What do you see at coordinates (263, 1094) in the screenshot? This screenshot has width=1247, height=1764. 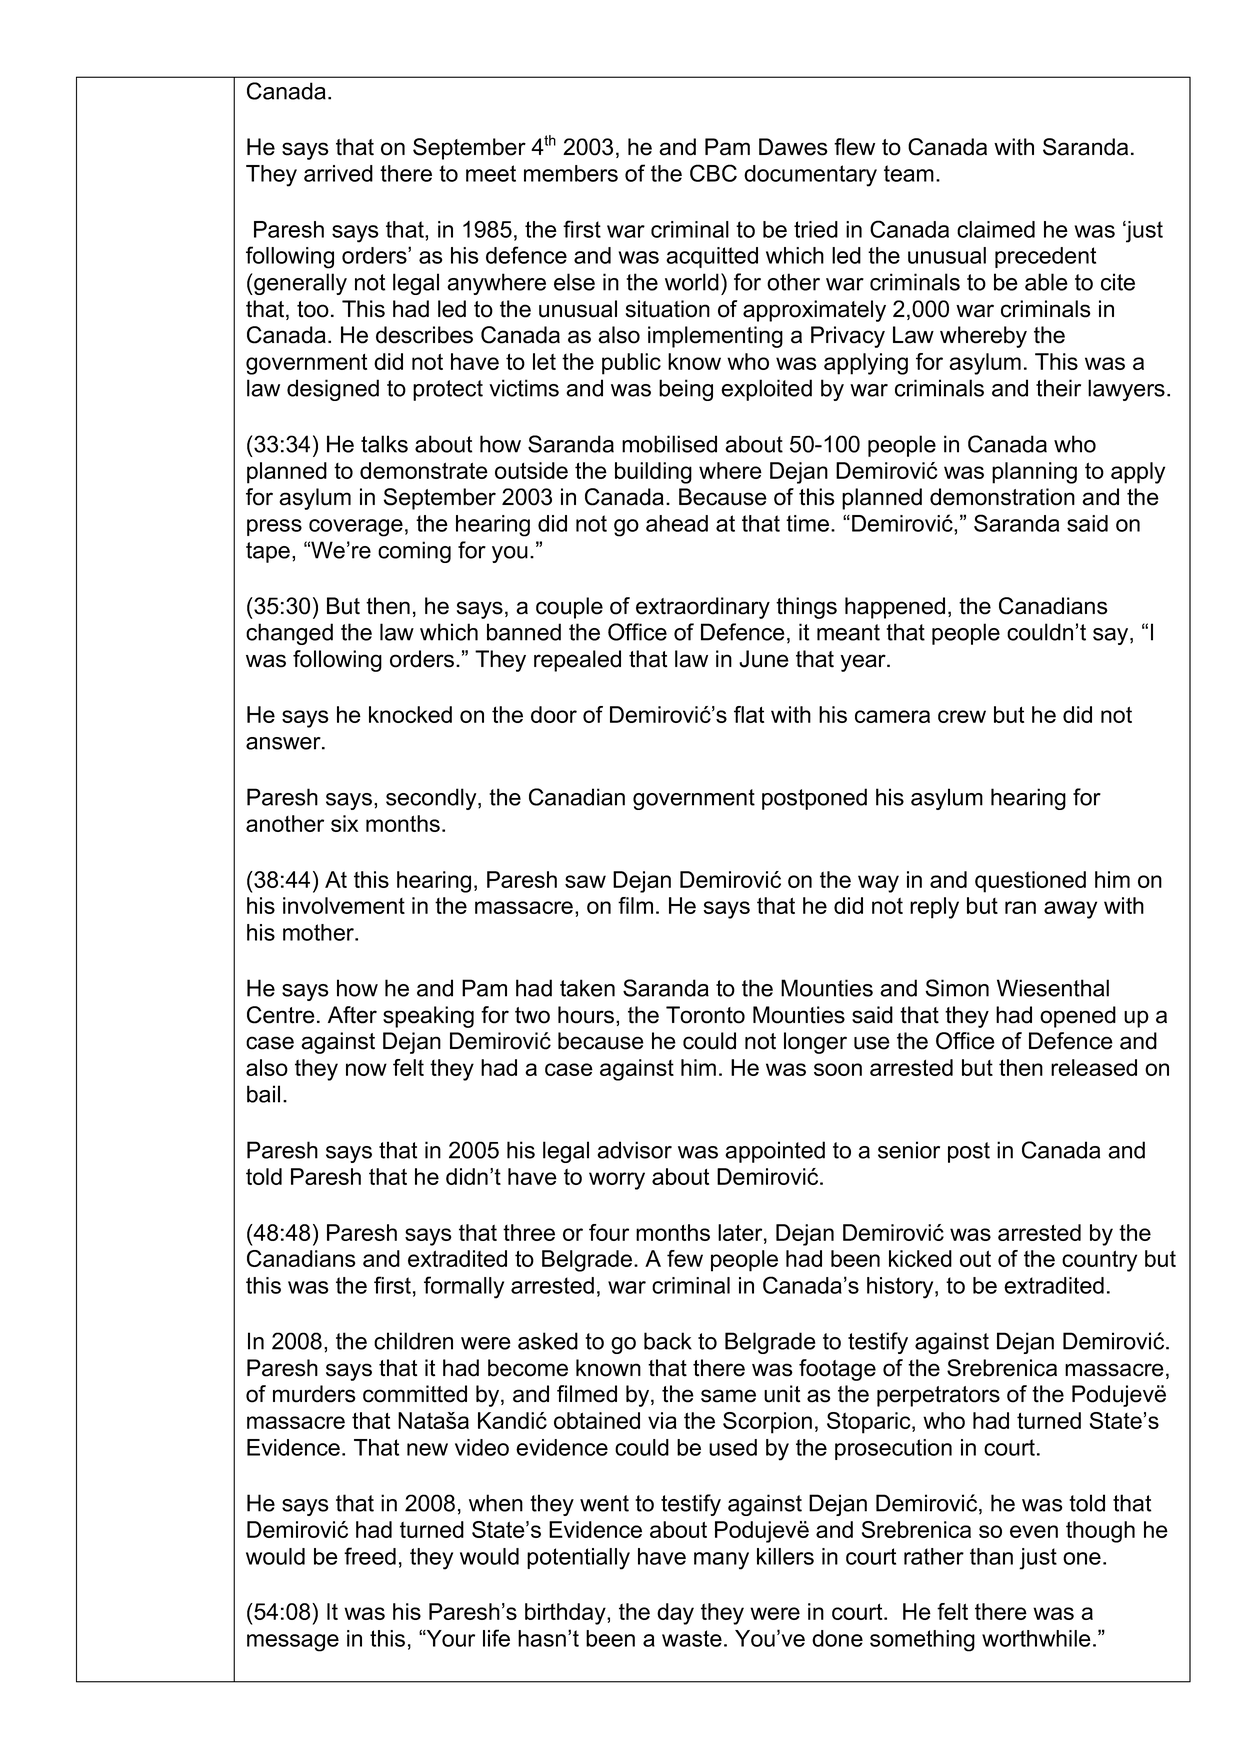 I see `bail` at bounding box center [263, 1094].
